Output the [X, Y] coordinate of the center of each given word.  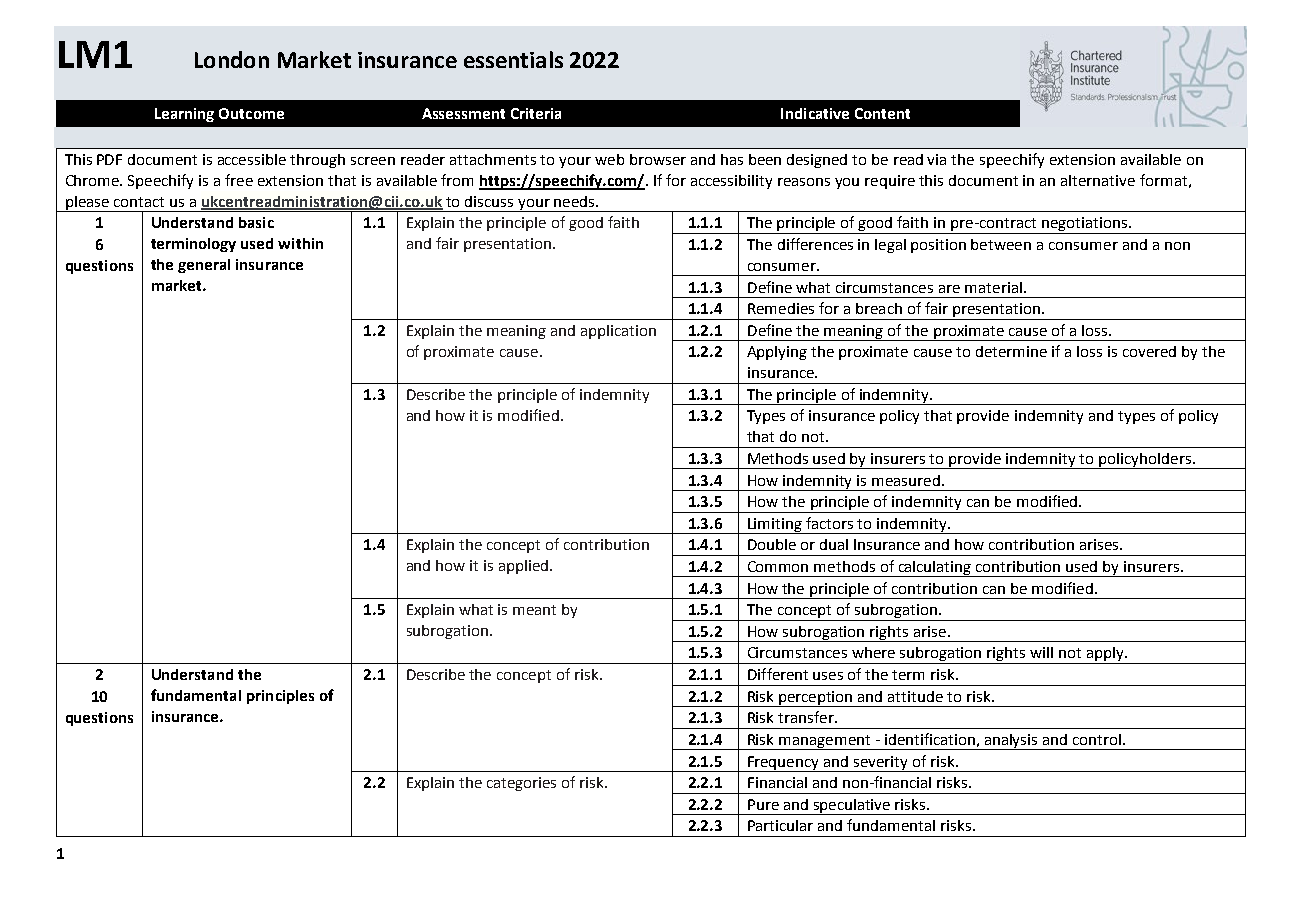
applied [523, 567]
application [618, 332]
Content [882, 113]
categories [521, 784]
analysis [1011, 742]
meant [534, 610]
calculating [935, 569]
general [204, 266]
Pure [763, 804]
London [232, 59]
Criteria [536, 113]
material [993, 287]
